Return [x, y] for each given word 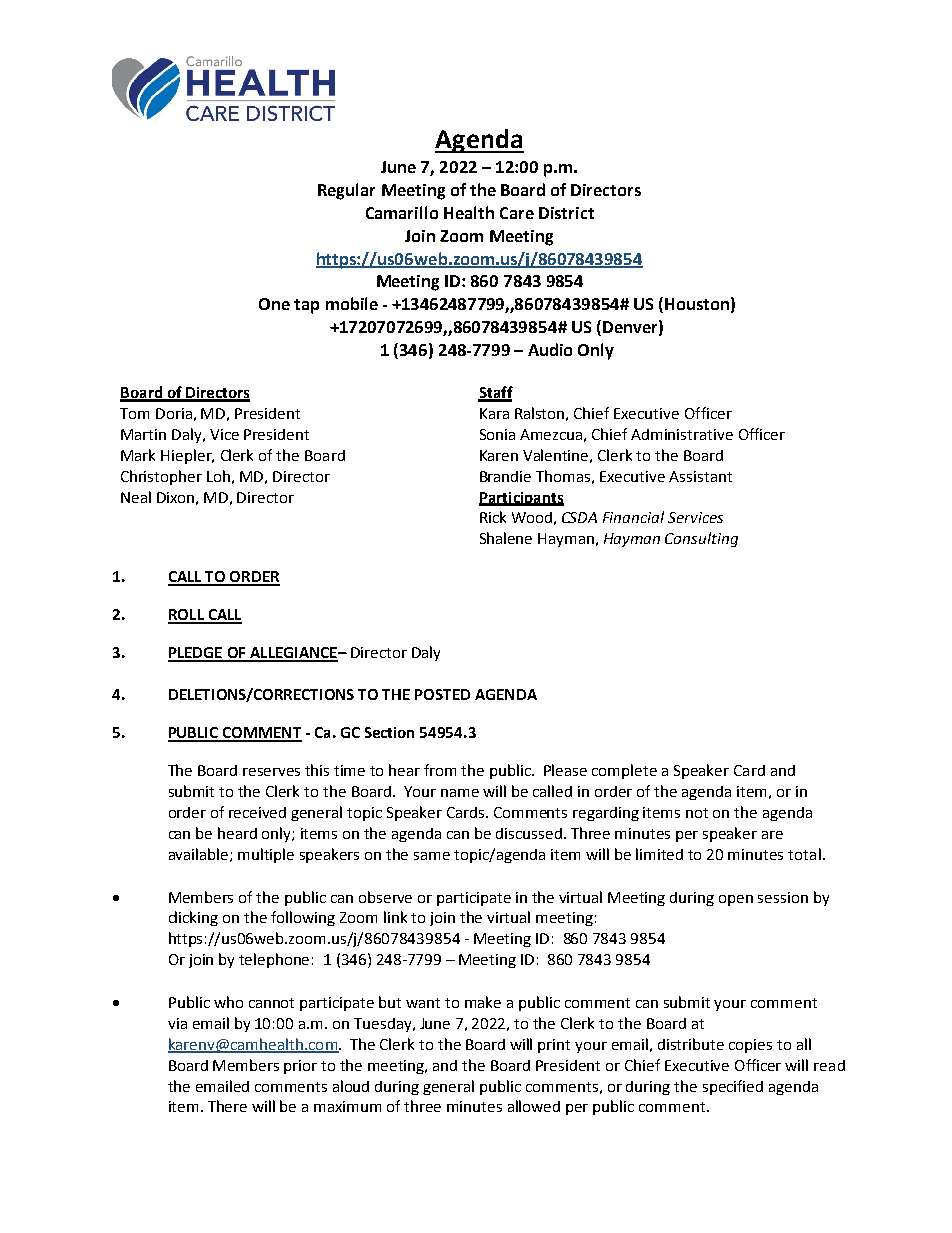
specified [733, 1087]
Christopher [161, 477]
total [804, 854]
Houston [697, 304]
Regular [346, 191]
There [227, 1106]
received [257, 812]
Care [517, 213]
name [460, 793]
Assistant [700, 476]
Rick [493, 517]
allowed [534, 1106]
